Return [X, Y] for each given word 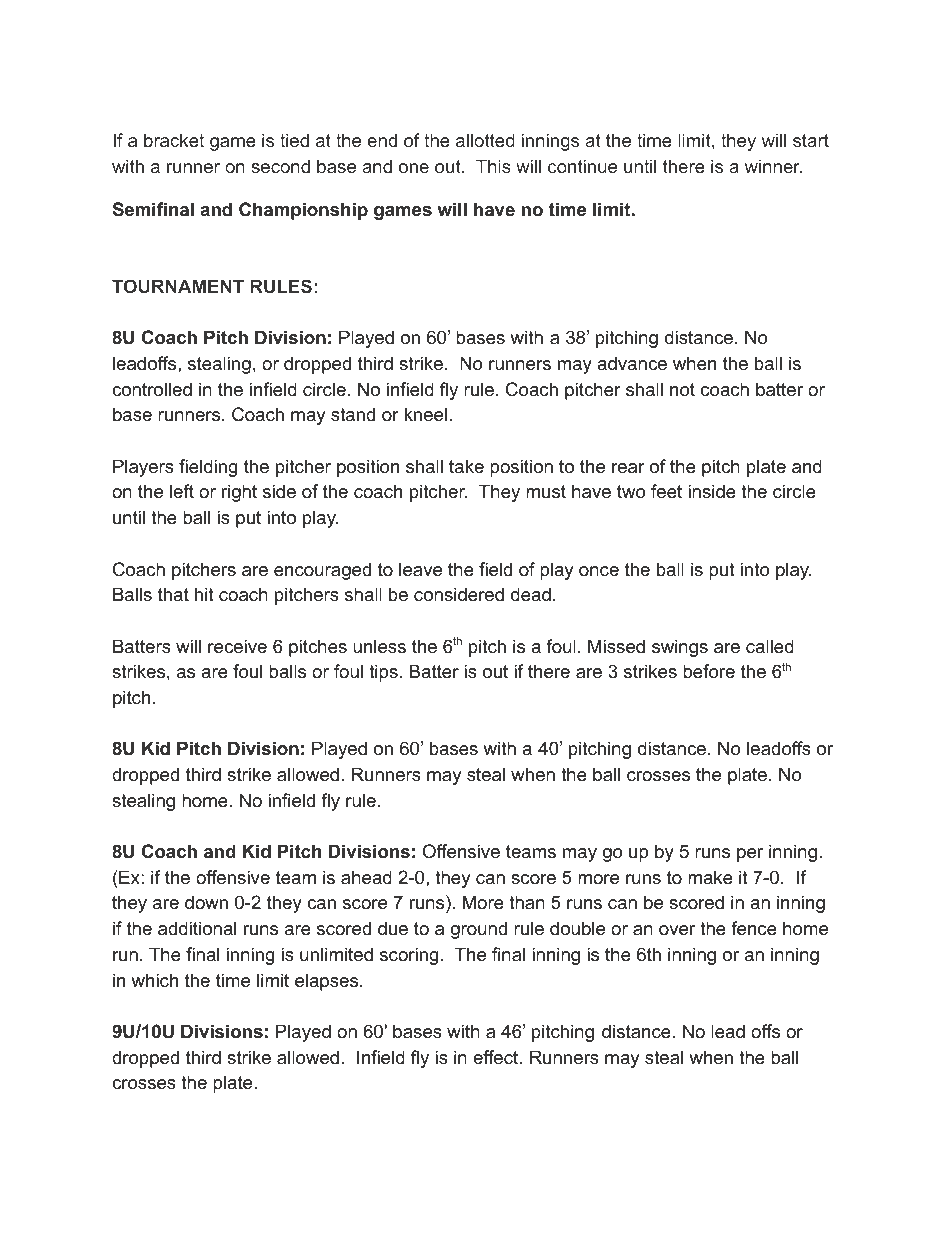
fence [754, 928]
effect [497, 1057]
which [154, 980]
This [493, 166]
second [280, 166]
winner [773, 166]
